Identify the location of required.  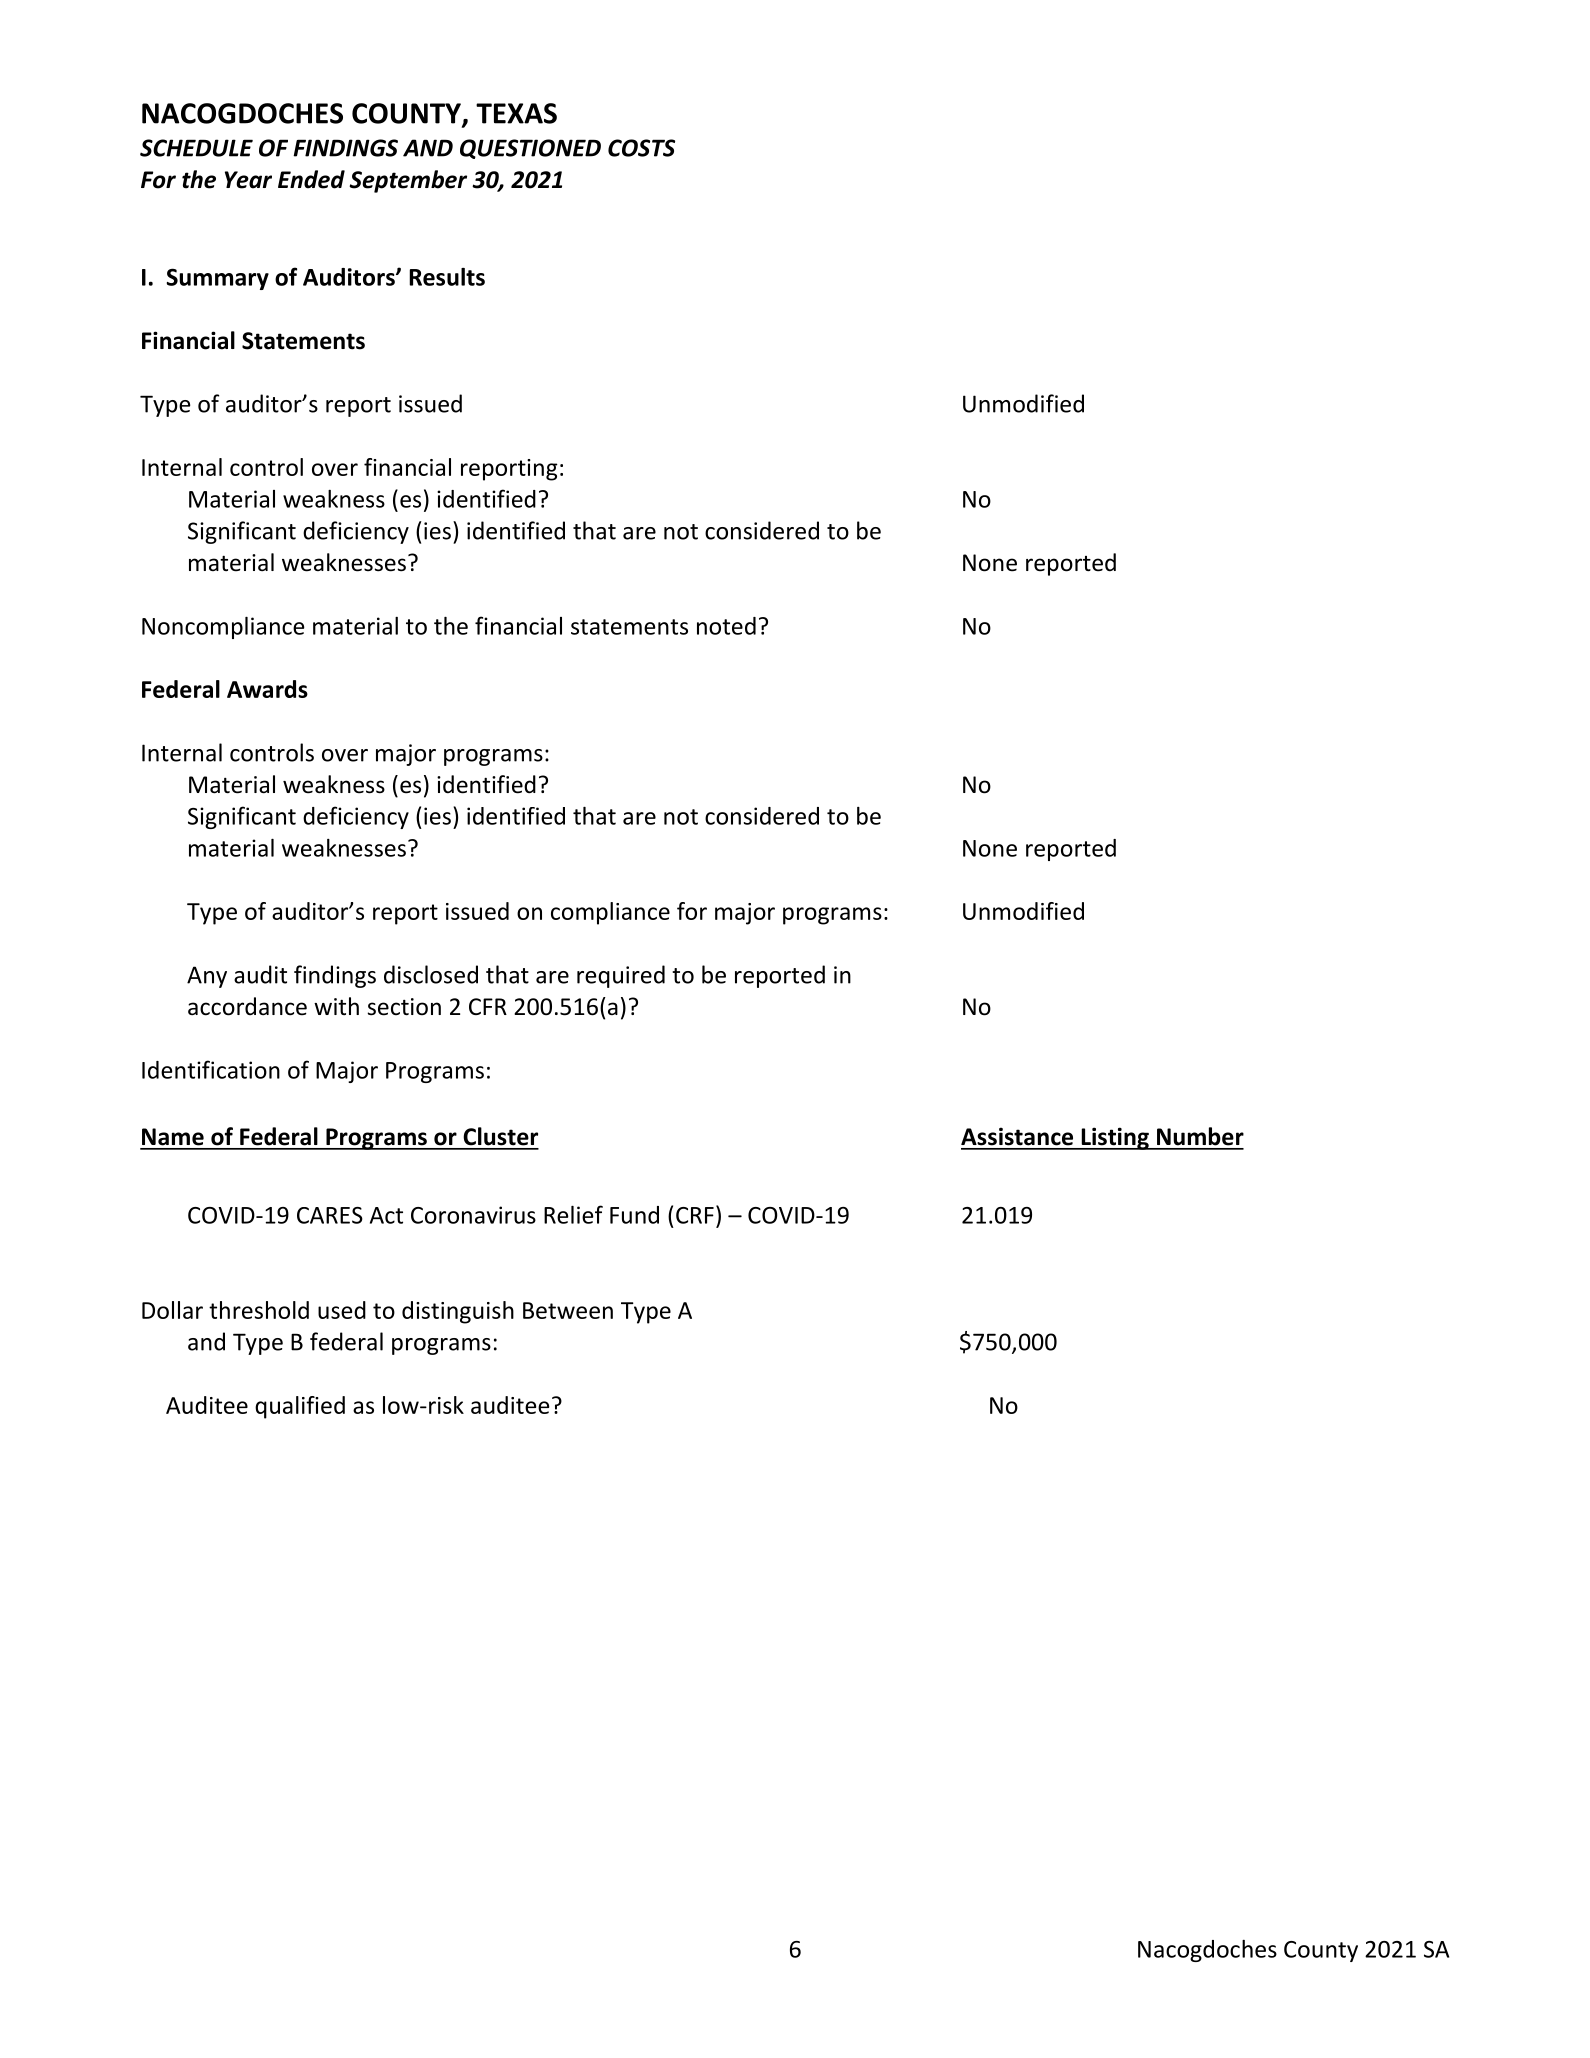
(621, 976).
